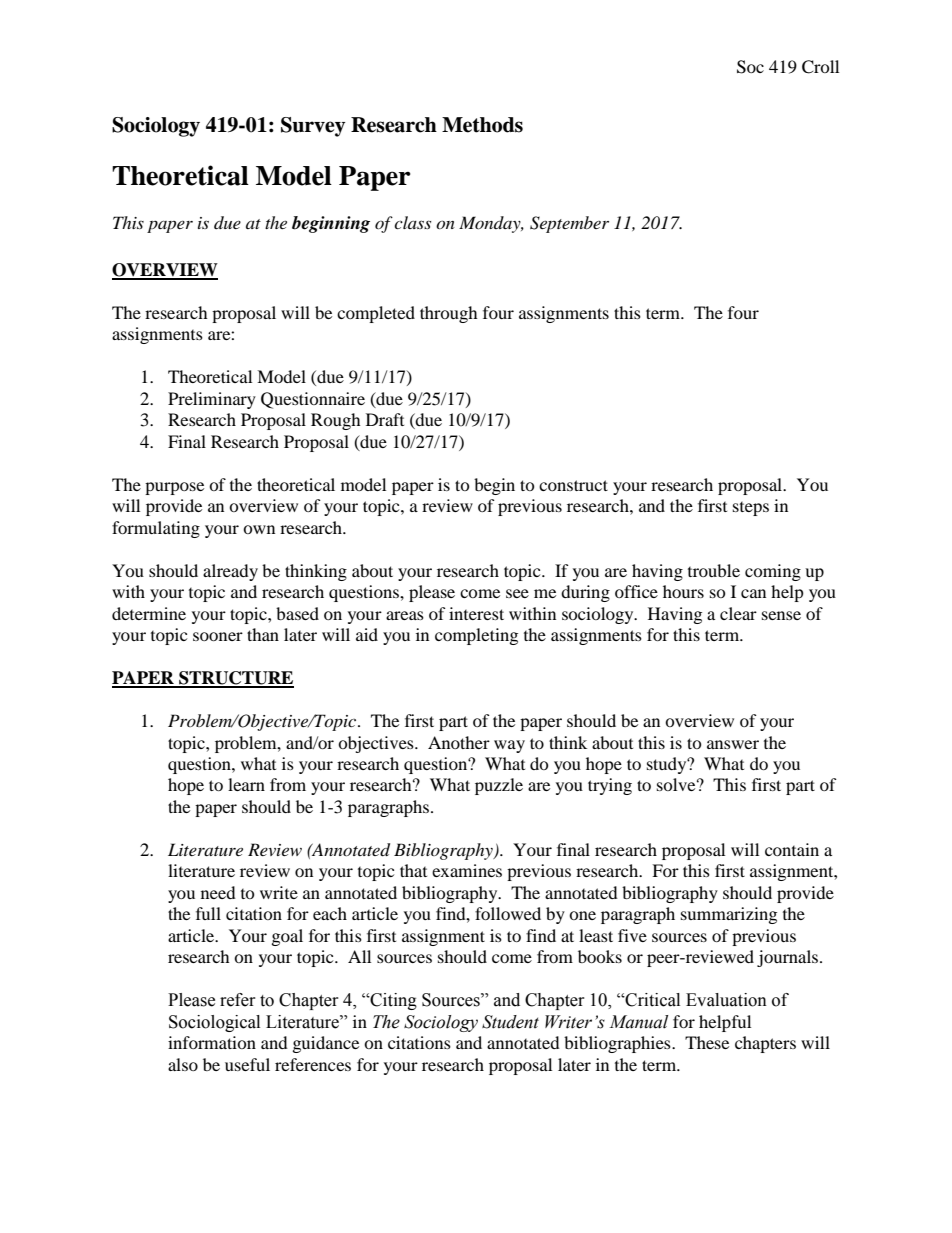  I want to click on interest, so click(476, 613).
